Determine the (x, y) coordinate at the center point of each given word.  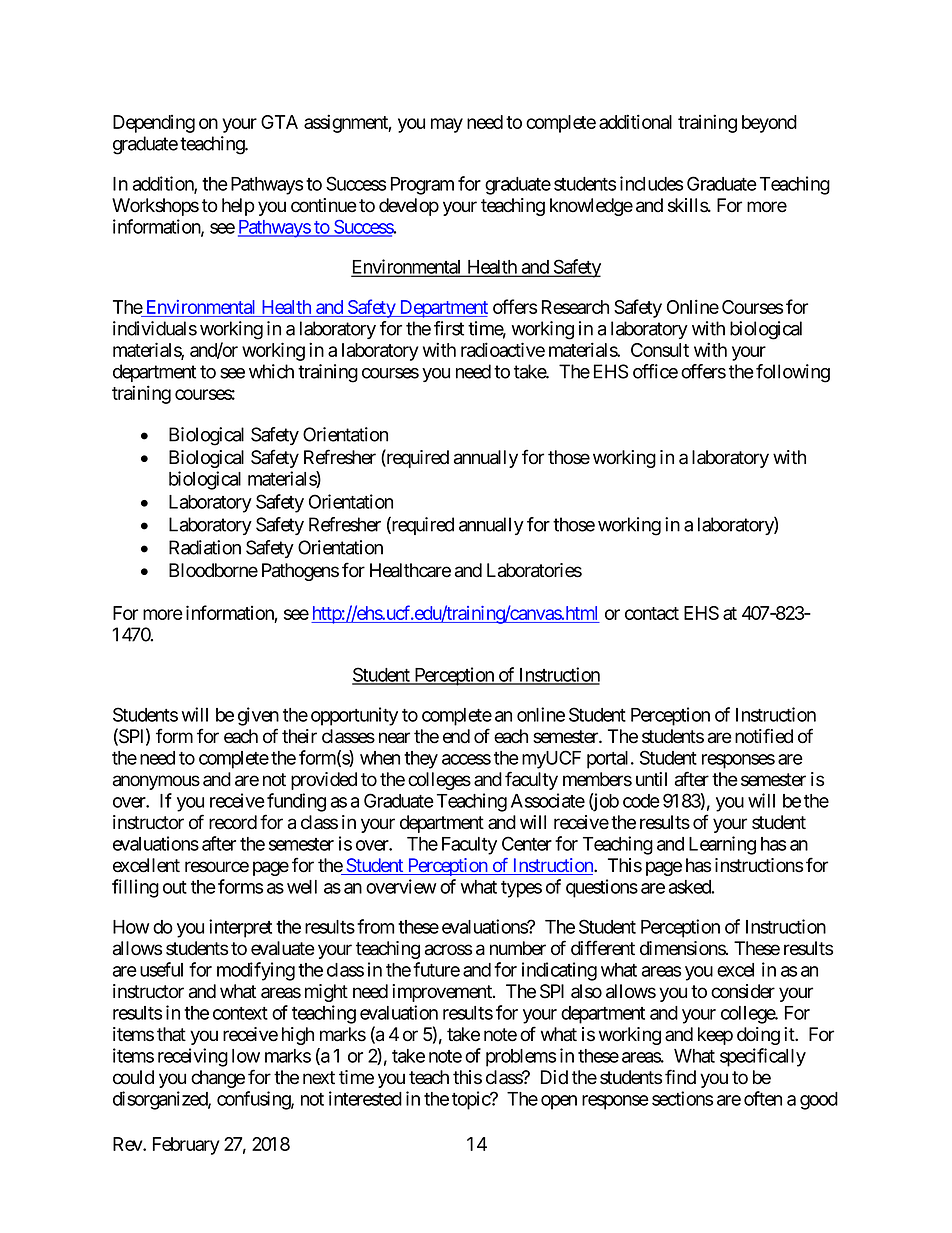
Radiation (205, 547)
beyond (769, 124)
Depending (154, 124)
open (559, 1102)
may (447, 125)
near (394, 738)
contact (652, 613)
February (186, 1146)
